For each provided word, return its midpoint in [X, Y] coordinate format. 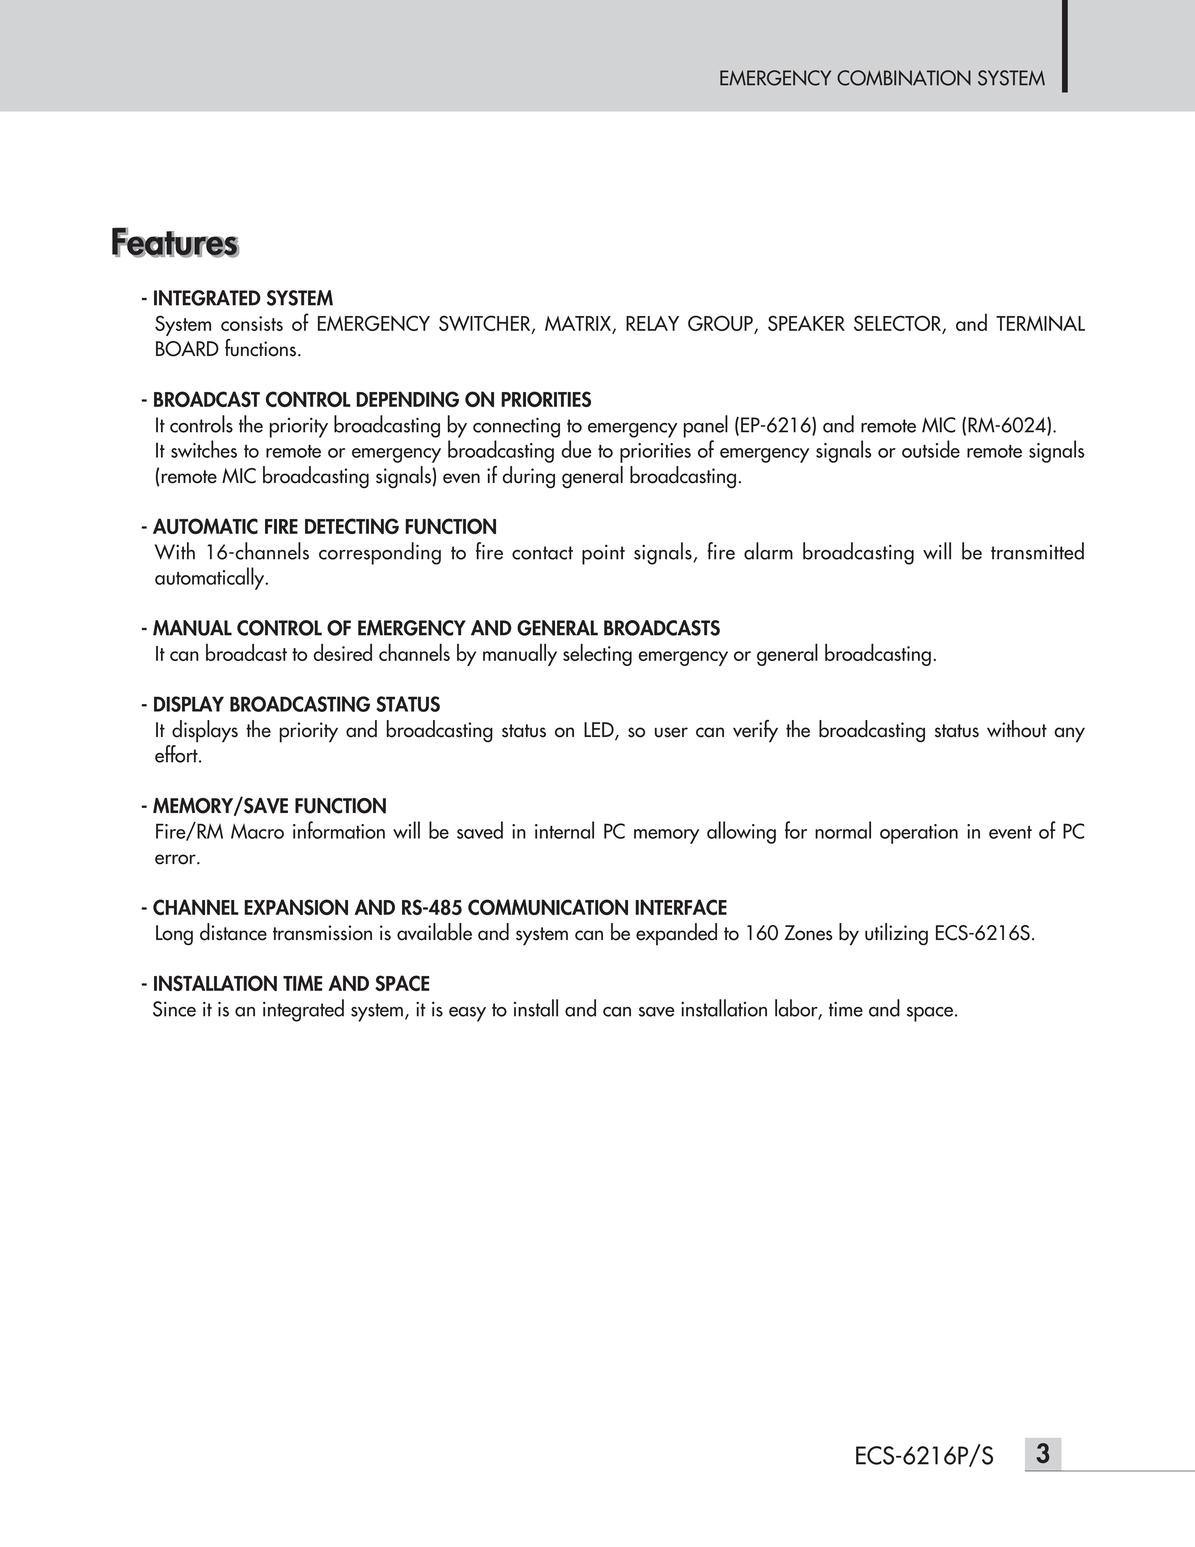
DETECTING [352, 526]
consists [252, 323]
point [603, 554]
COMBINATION [904, 78]
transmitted [1037, 551]
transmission [322, 933]
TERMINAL [1040, 323]
